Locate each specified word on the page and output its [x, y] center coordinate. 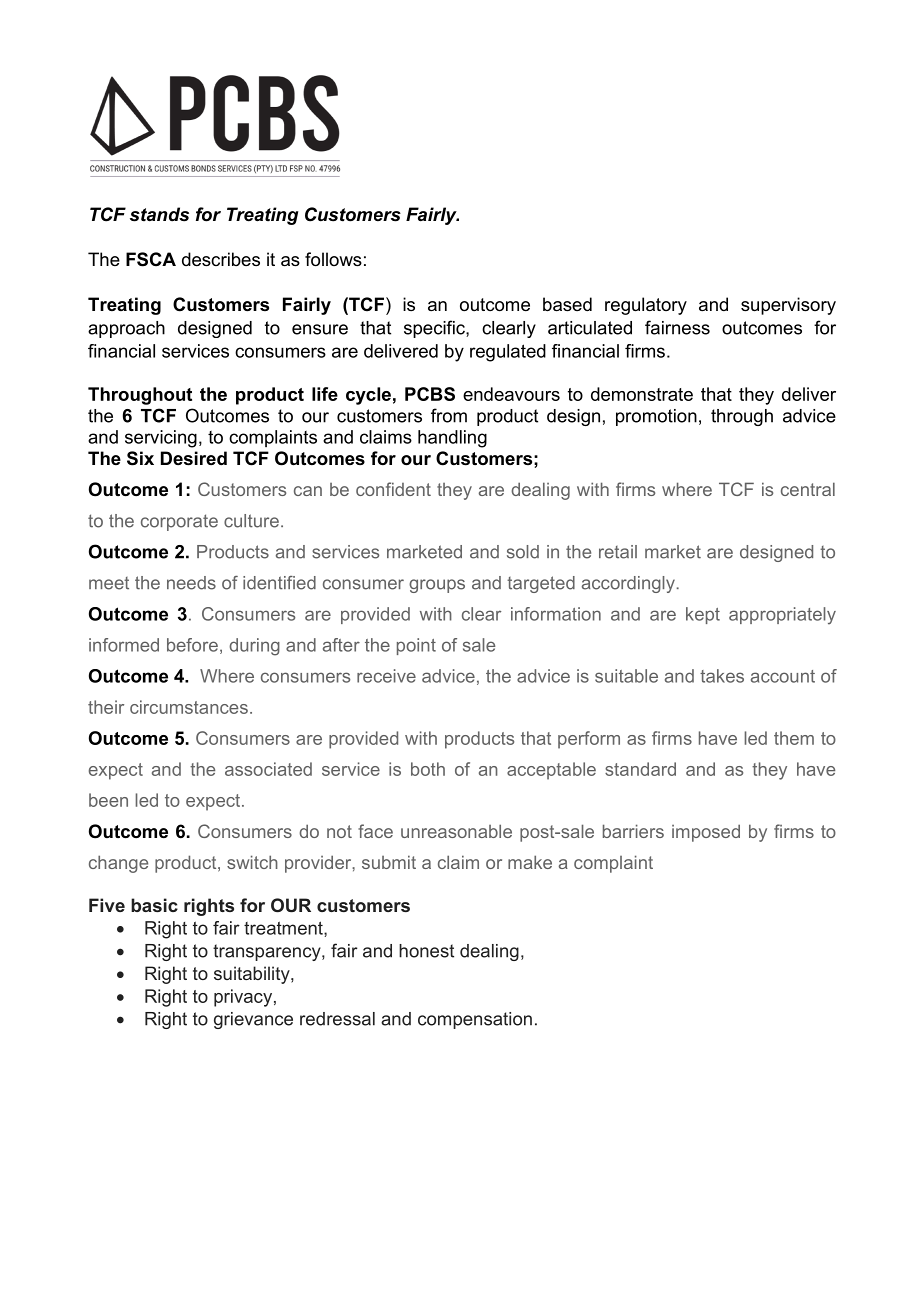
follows [333, 259]
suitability [253, 975]
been [108, 800]
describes [221, 259]
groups [437, 586]
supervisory [788, 306]
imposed [706, 833]
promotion [656, 417]
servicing [161, 439]
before [192, 645]
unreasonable [456, 831]
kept [703, 615]
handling [452, 439]
